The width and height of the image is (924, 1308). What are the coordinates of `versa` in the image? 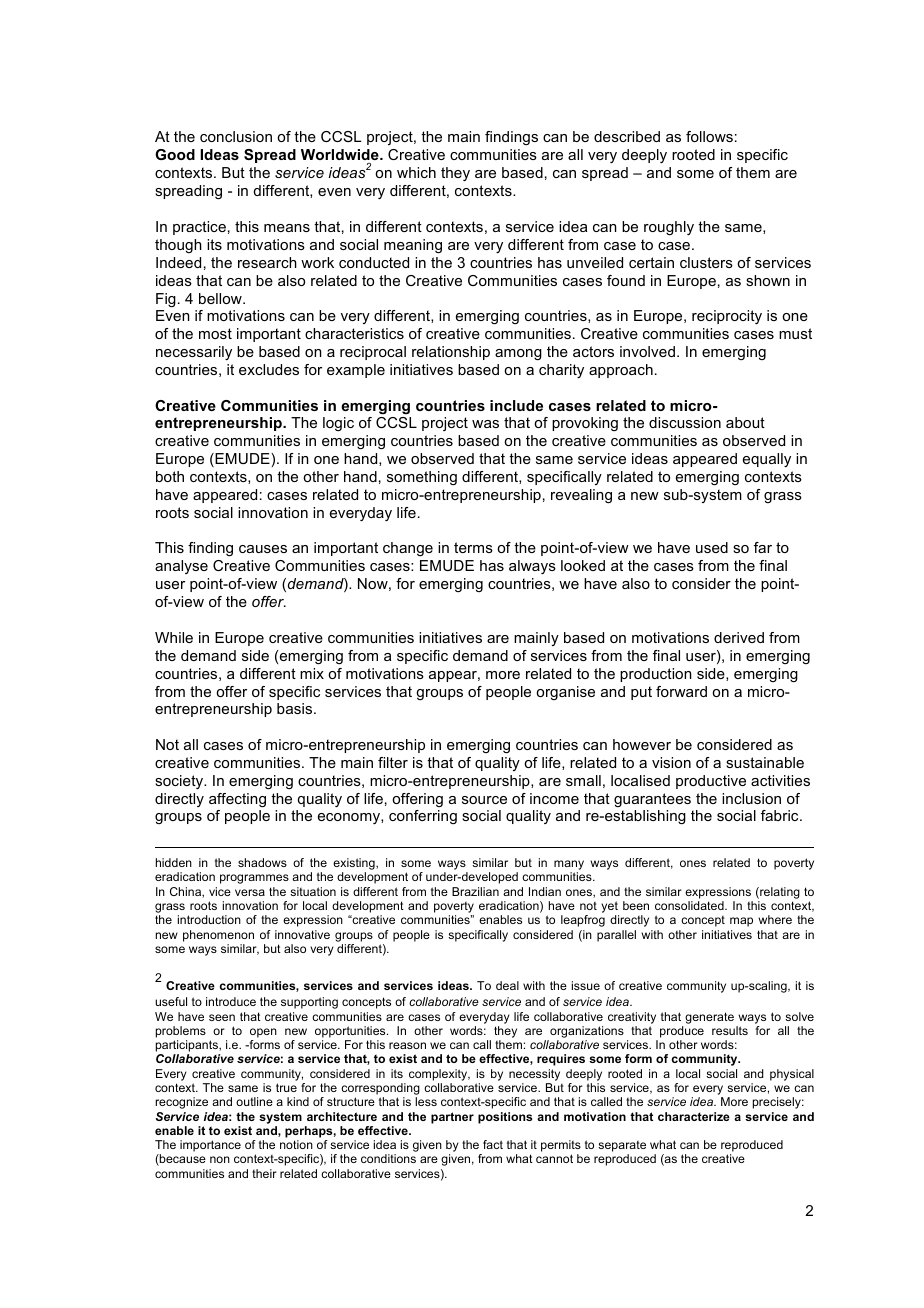 It's located at (250, 892).
